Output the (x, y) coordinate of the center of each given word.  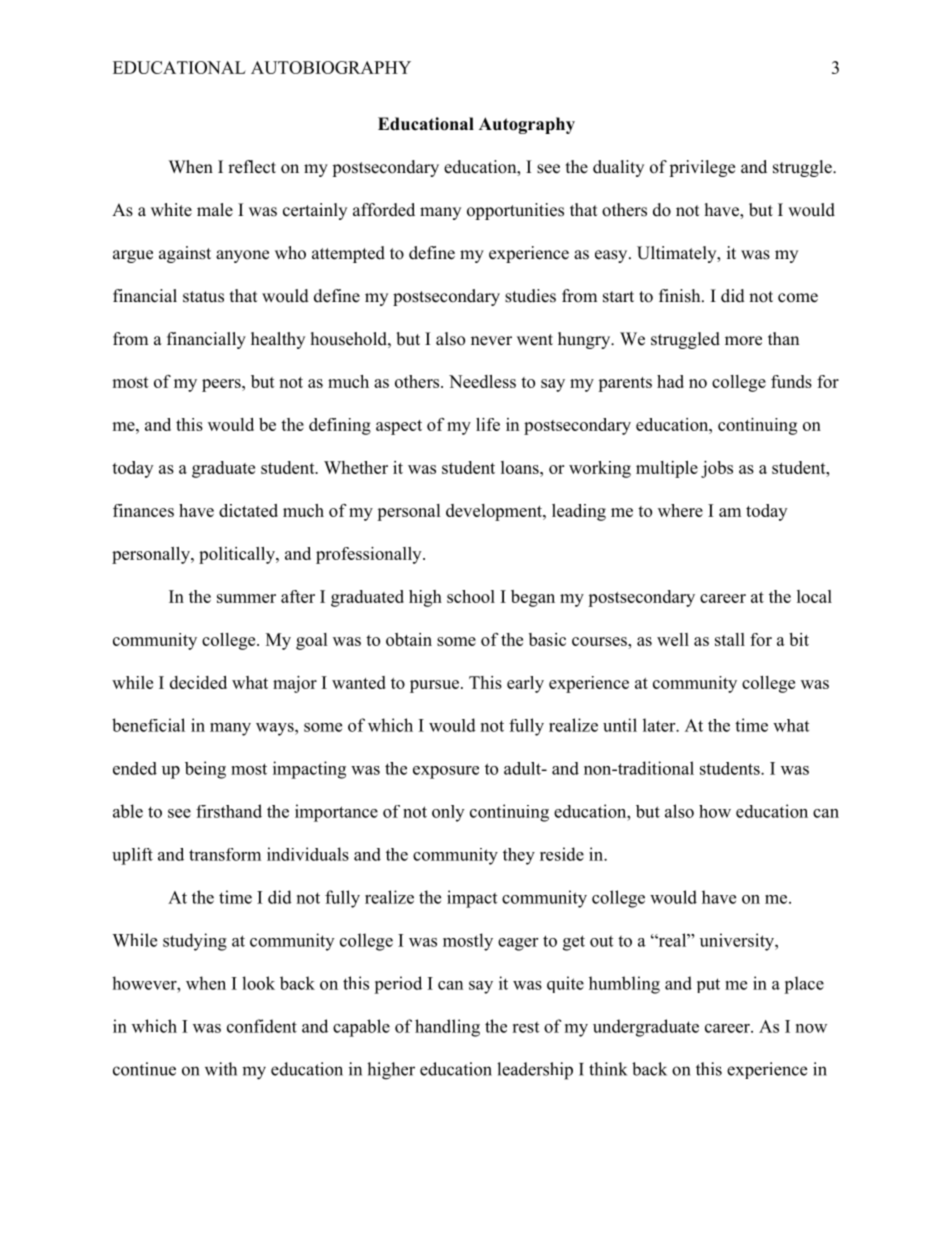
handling (447, 1028)
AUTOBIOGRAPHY (331, 67)
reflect (252, 167)
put (708, 985)
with (221, 1069)
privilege (702, 168)
